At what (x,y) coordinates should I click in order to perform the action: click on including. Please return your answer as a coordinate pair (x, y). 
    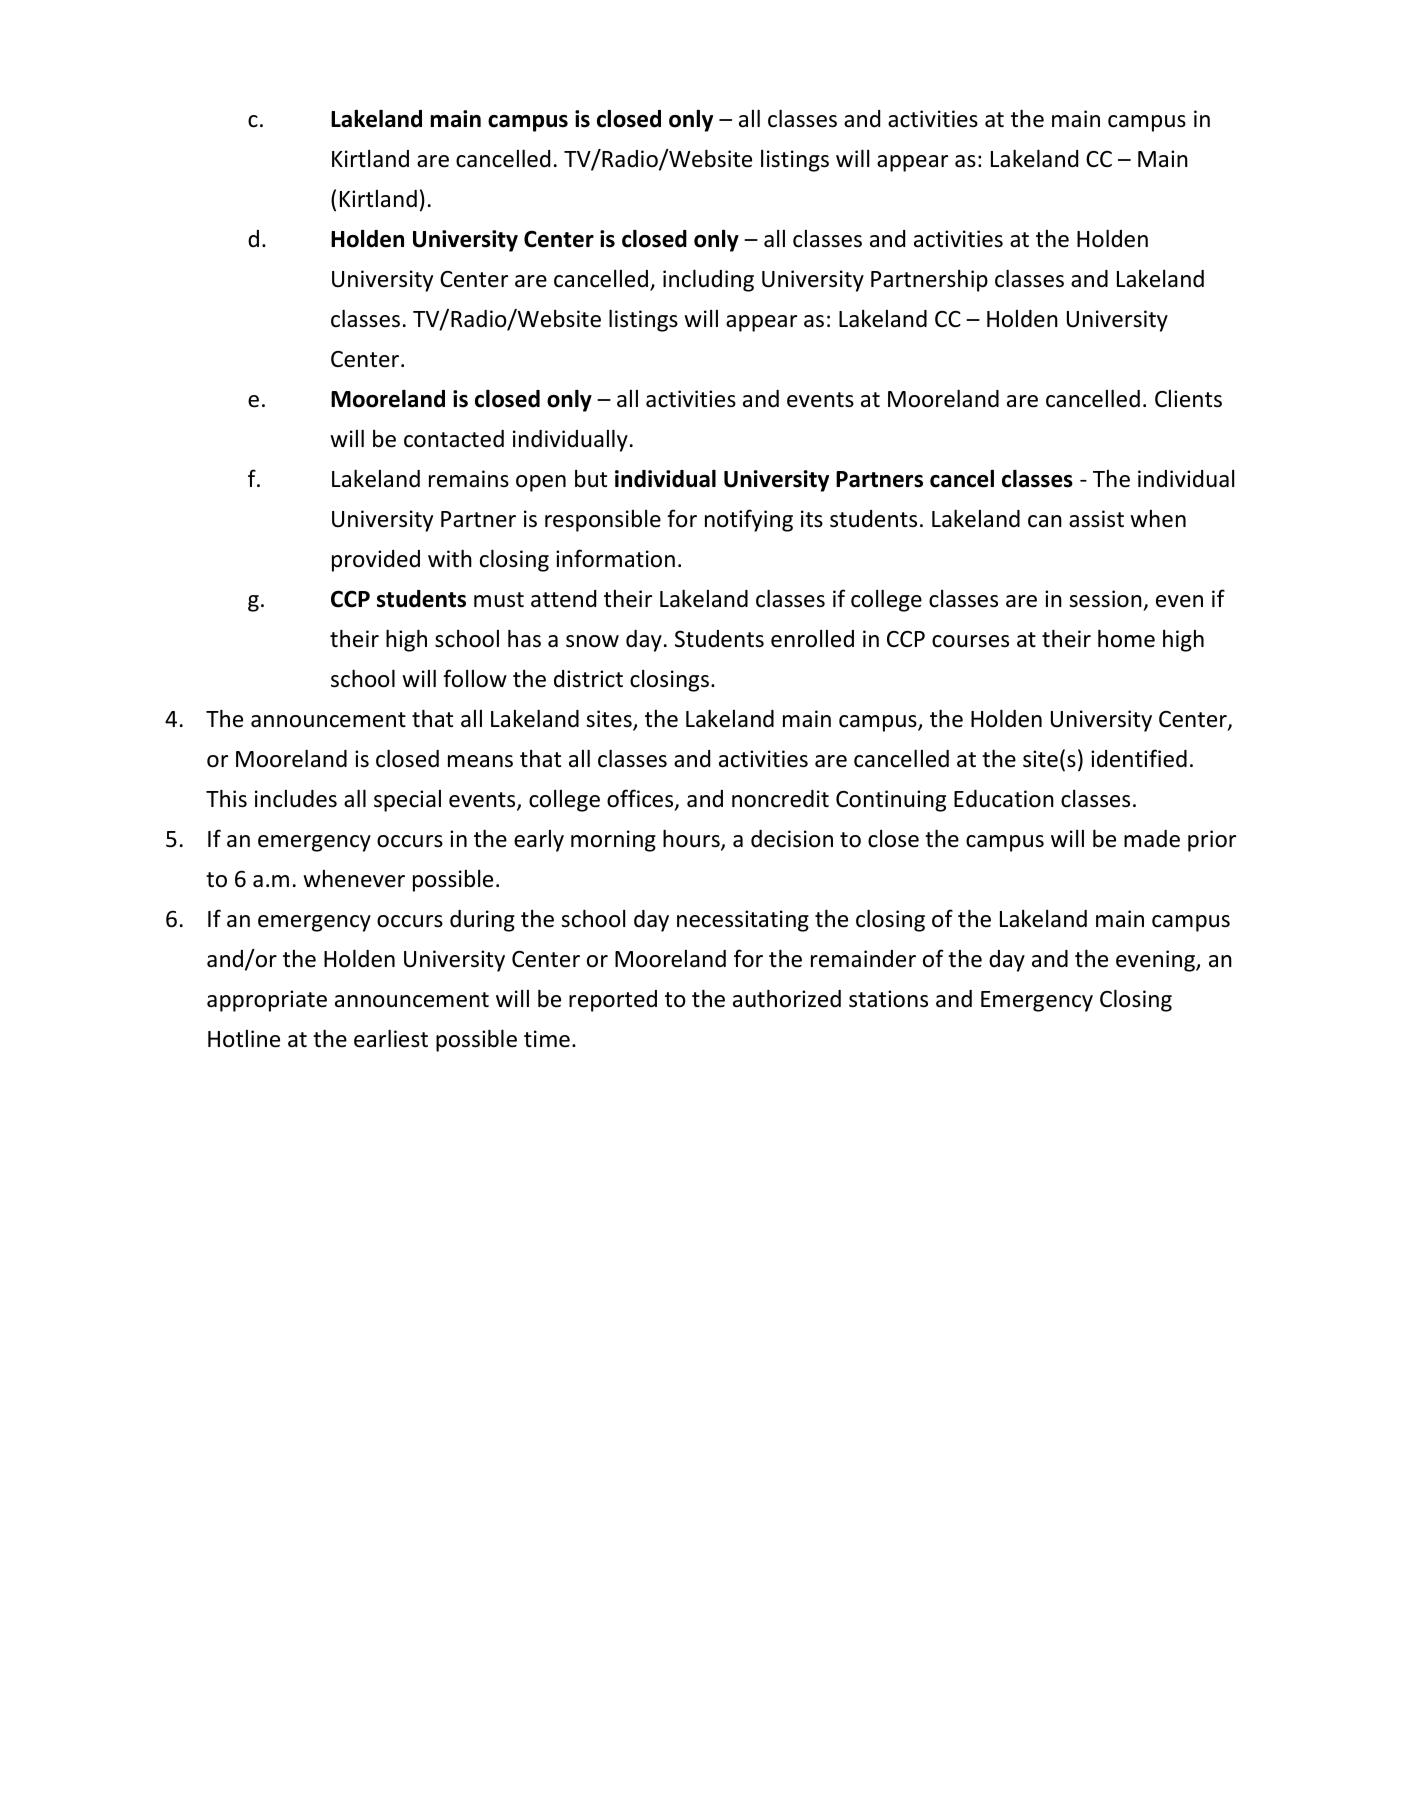
    Looking at the image, I should click on (708, 280).
